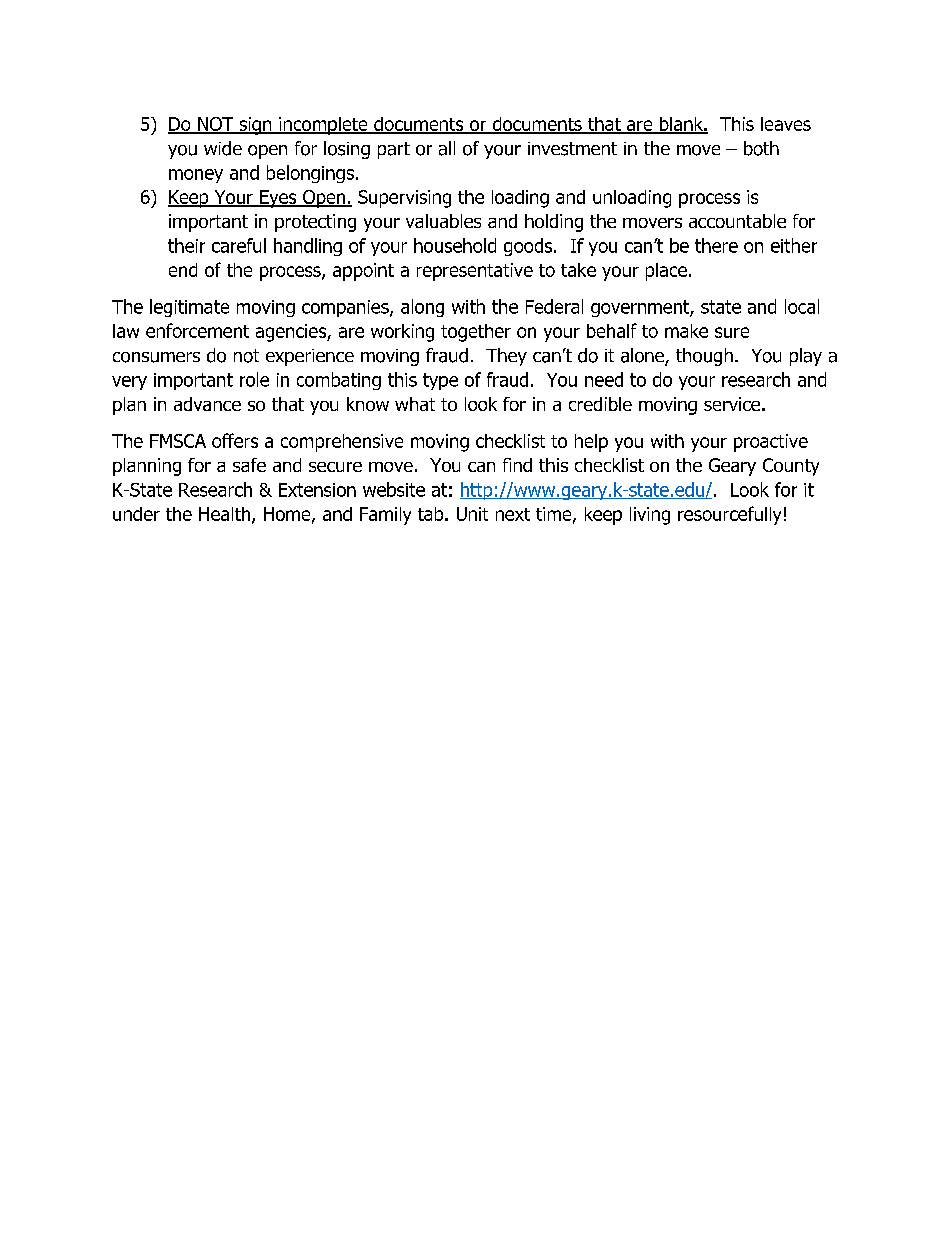 The image size is (952, 1233). Describe the element at coordinates (440, 381) in the screenshot. I see `type` at that location.
